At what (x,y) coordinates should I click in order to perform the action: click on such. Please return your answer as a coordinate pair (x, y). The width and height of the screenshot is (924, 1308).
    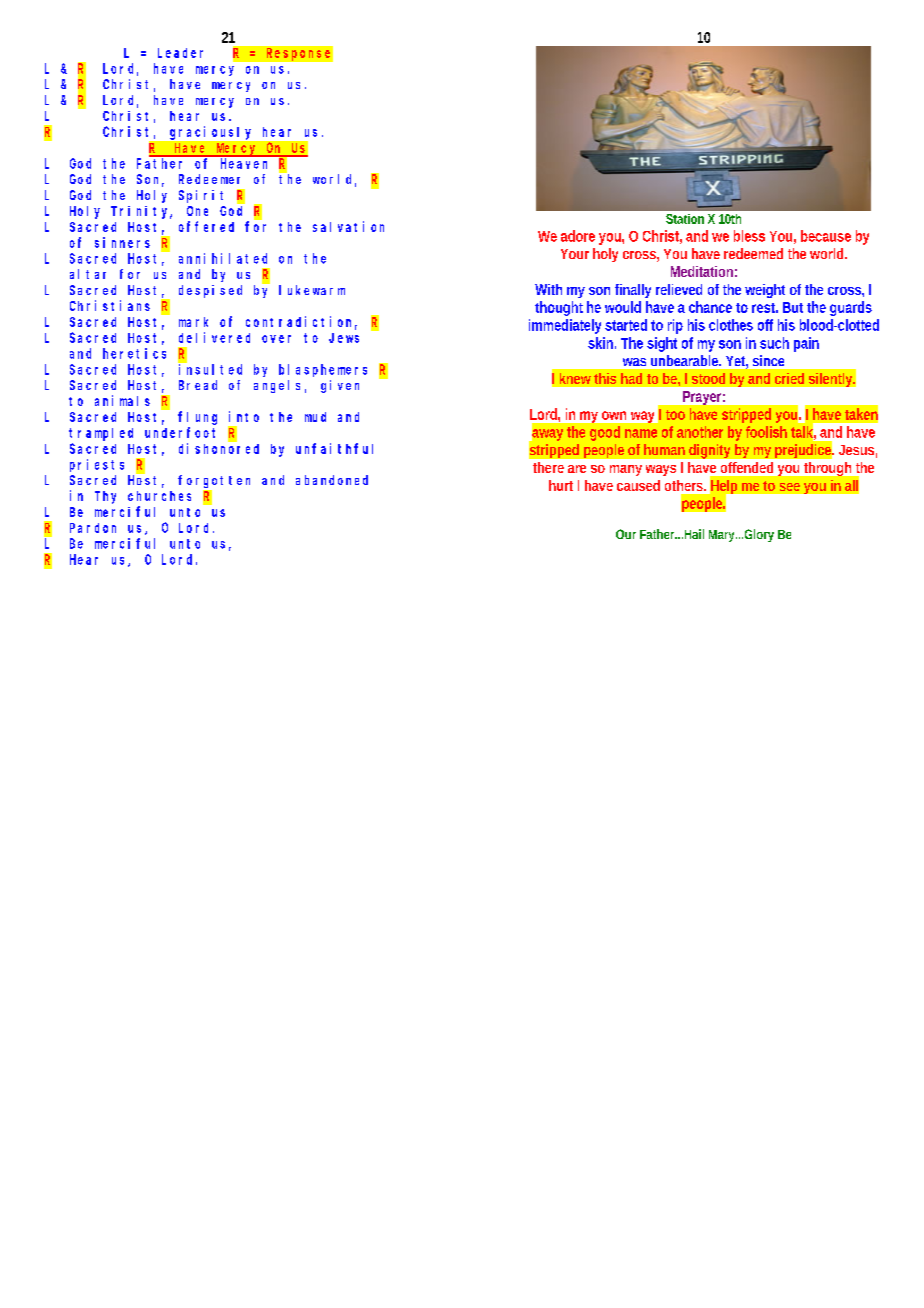
    Looking at the image, I should click on (774, 343).
